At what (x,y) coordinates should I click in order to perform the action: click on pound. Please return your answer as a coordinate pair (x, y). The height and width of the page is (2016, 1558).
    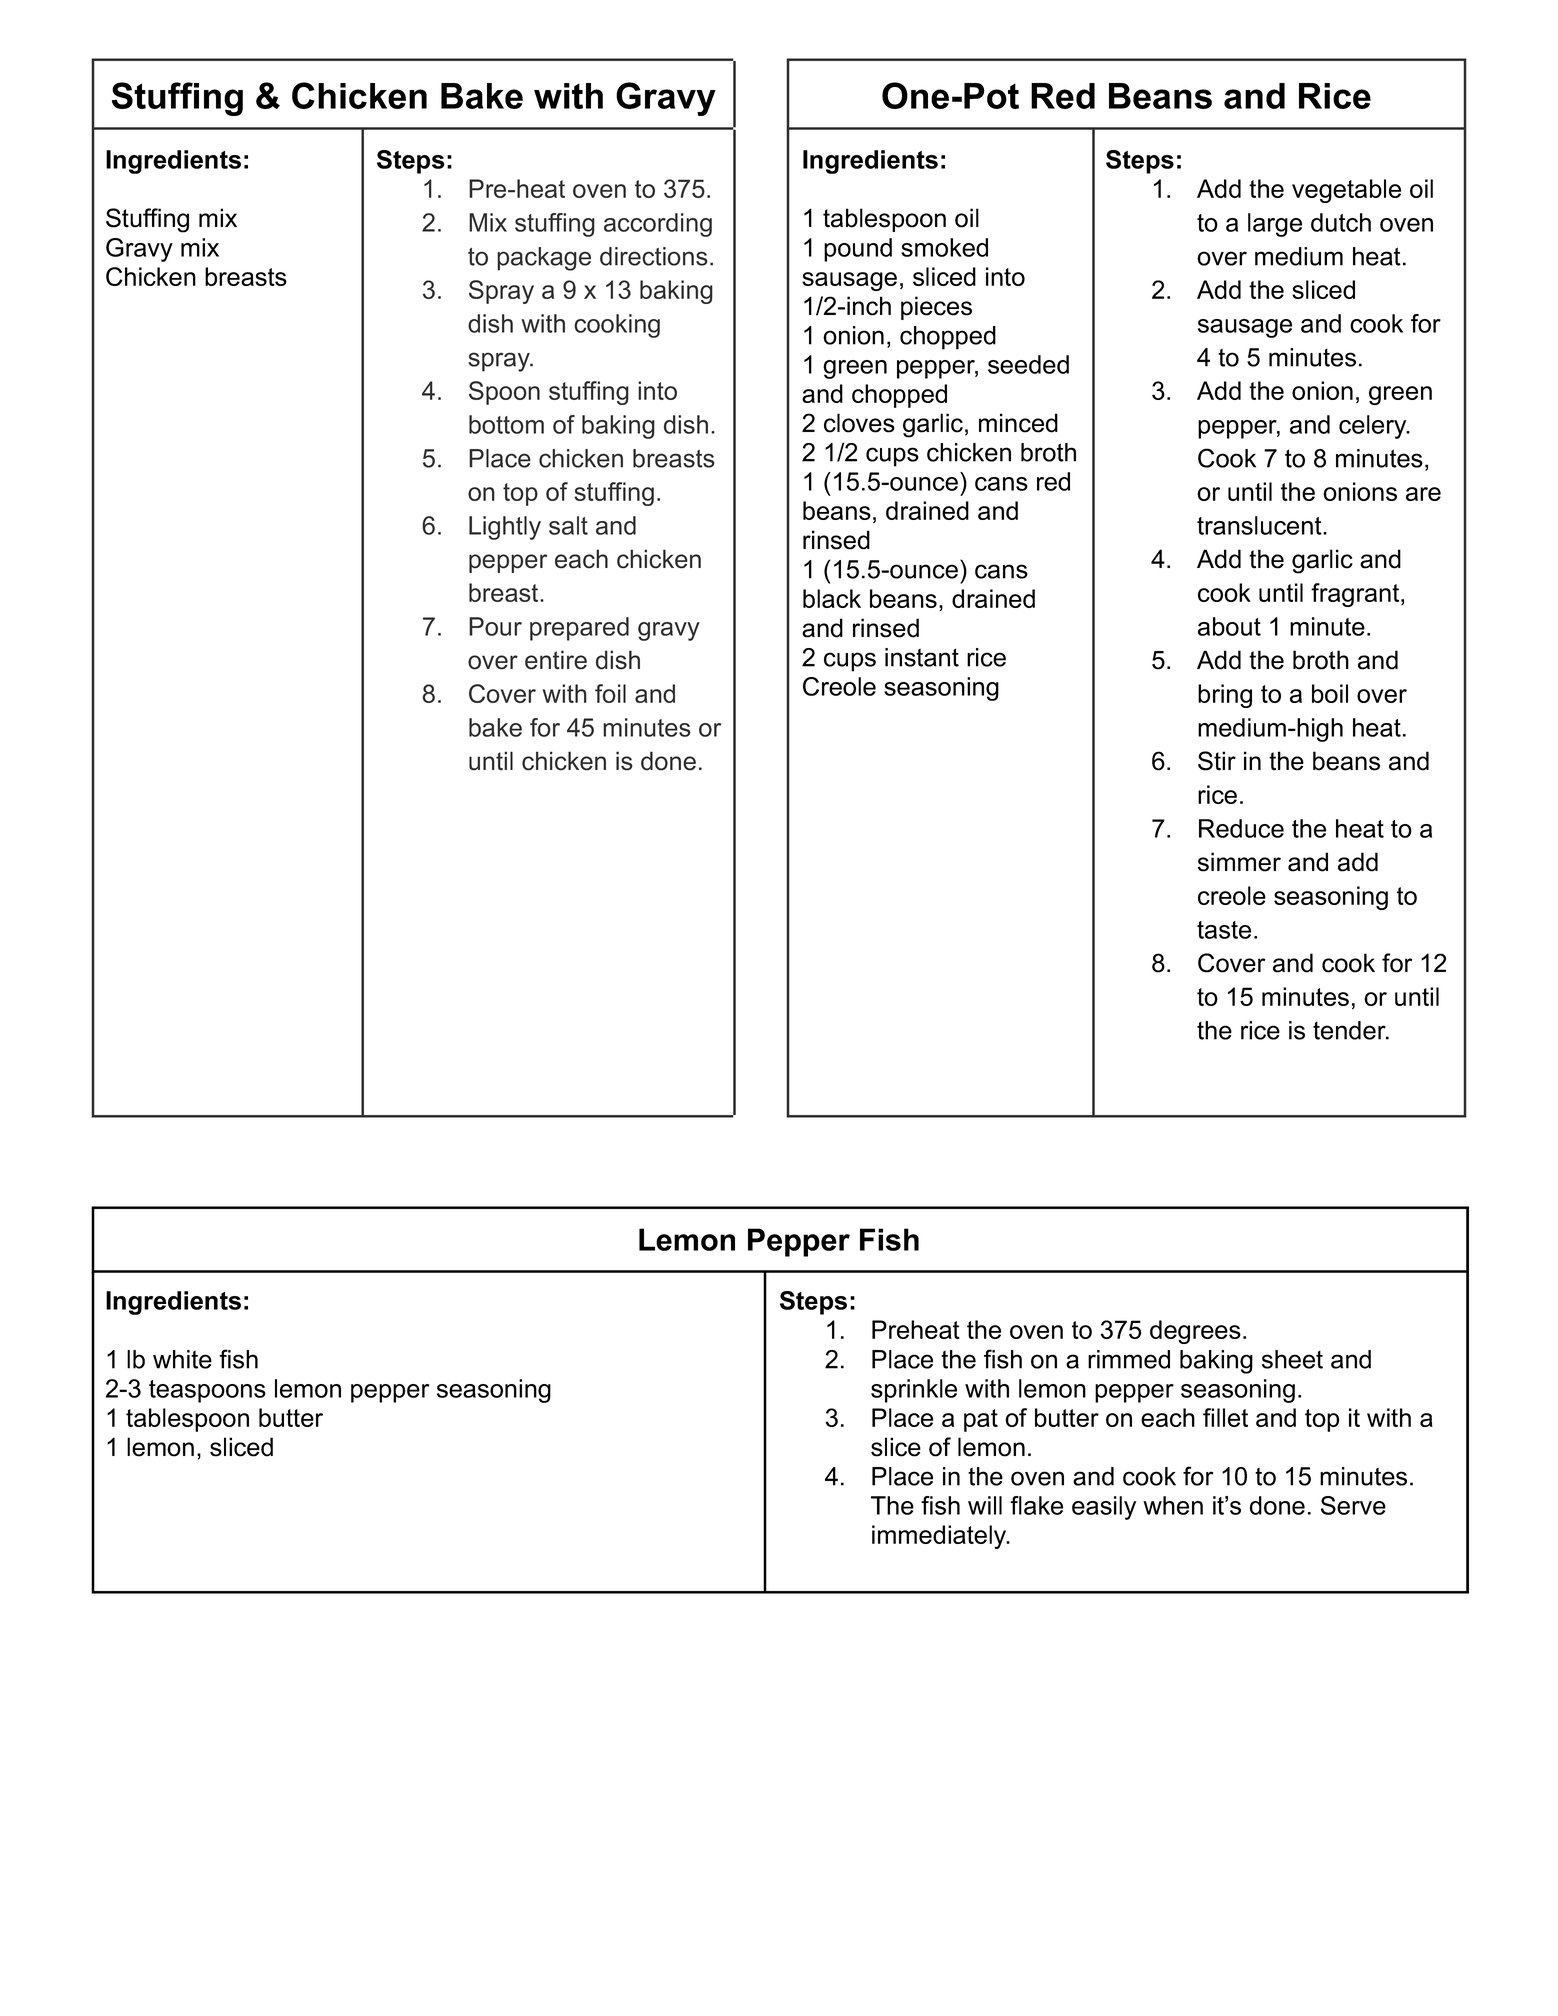
    Looking at the image, I should click on (858, 250).
